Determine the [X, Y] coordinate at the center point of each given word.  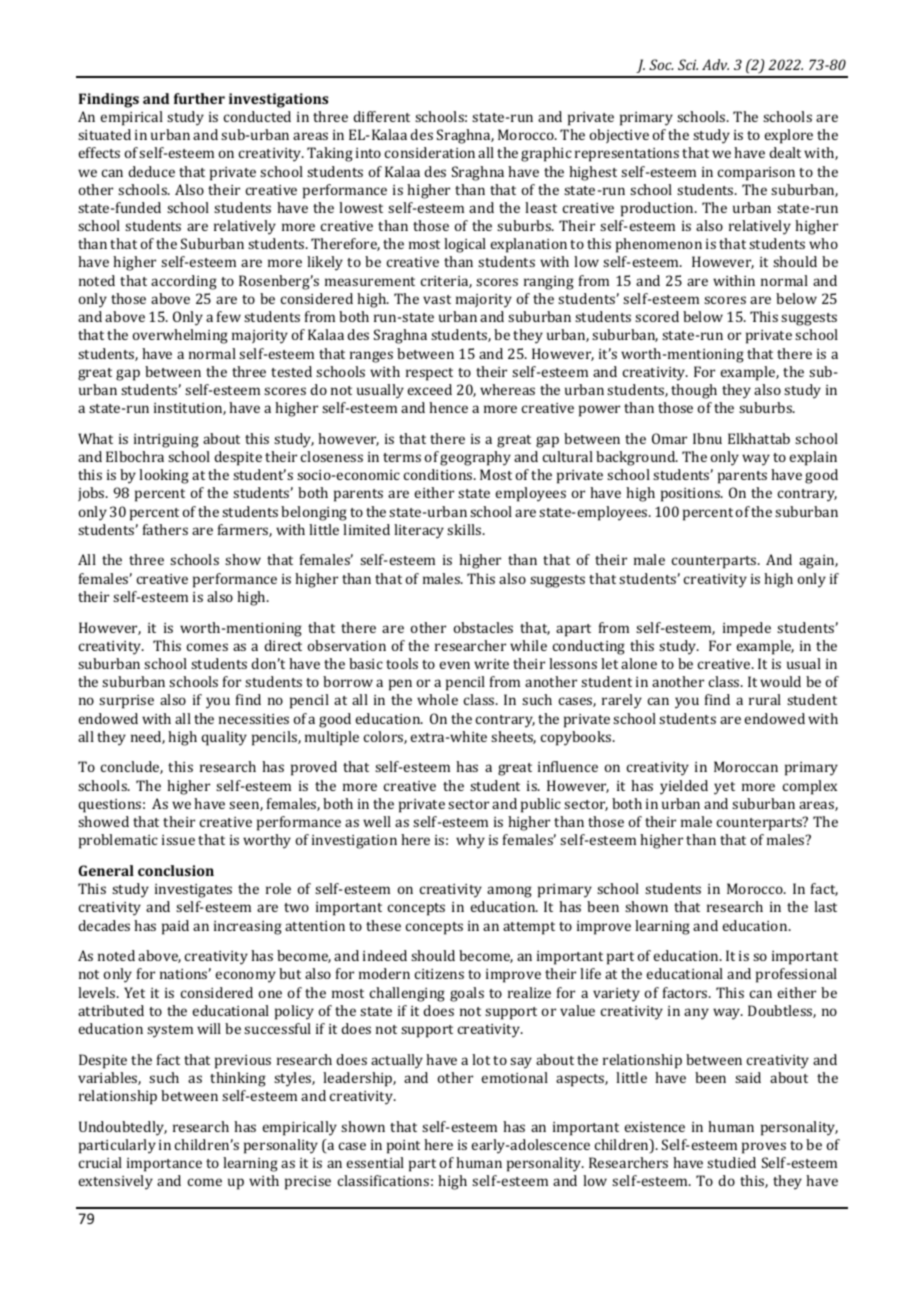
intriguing [166, 441]
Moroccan [746, 766]
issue [178, 840]
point [403, 1147]
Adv [715, 64]
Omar [669, 438]
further [199, 98]
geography [475, 458]
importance [164, 1165]
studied [731, 1162]
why [470, 841]
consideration [430, 152]
